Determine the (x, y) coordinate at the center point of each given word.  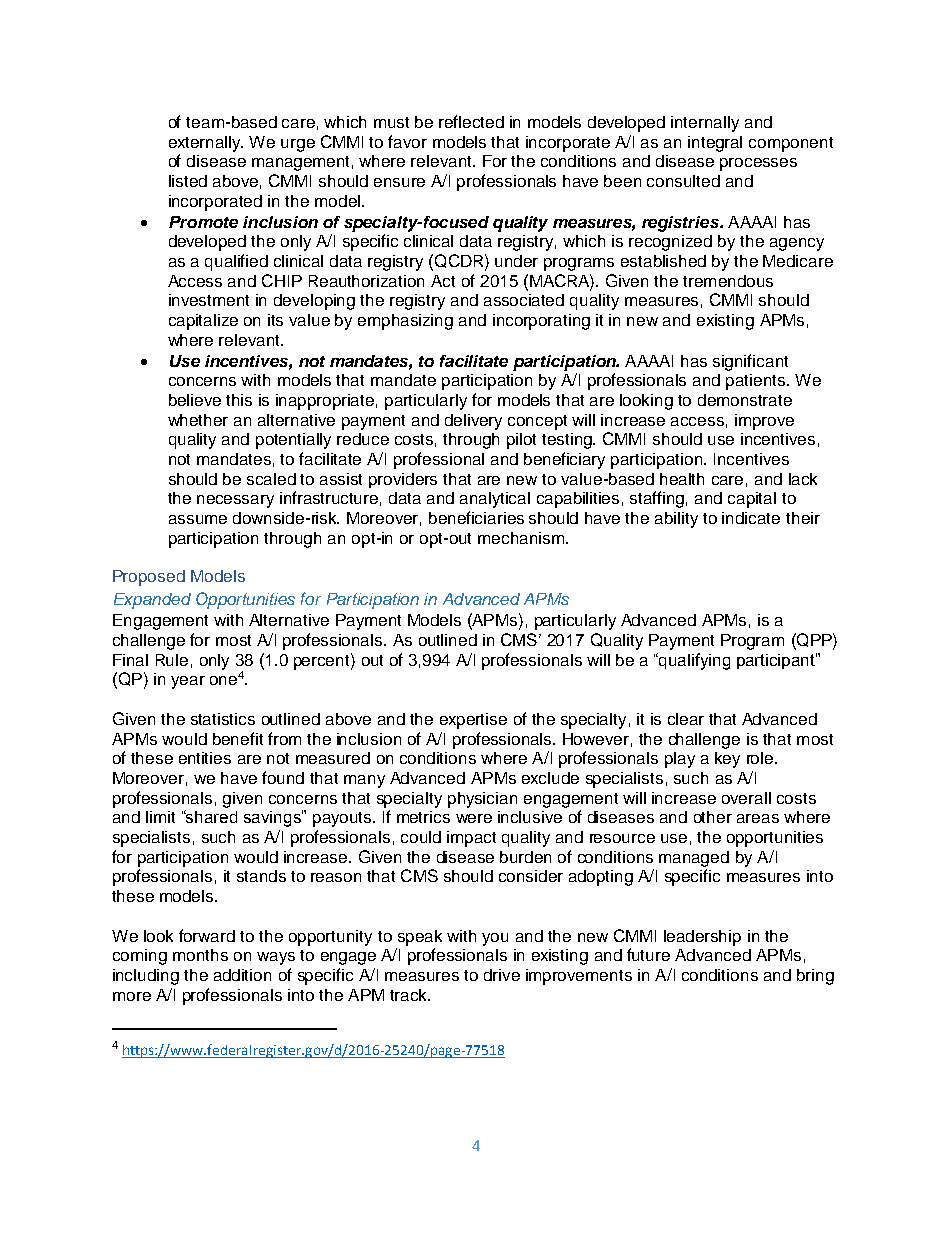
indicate (751, 518)
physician (482, 800)
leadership (702, 938)
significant (750, 362)
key (727, 760)
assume (198, 519)
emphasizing (405, 322)
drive (502, 975)
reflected (471, 121)
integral (715, 144)
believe (195, 400)
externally (206, 144)
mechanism (521, 538)
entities (205, 758)
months (200, 955)
